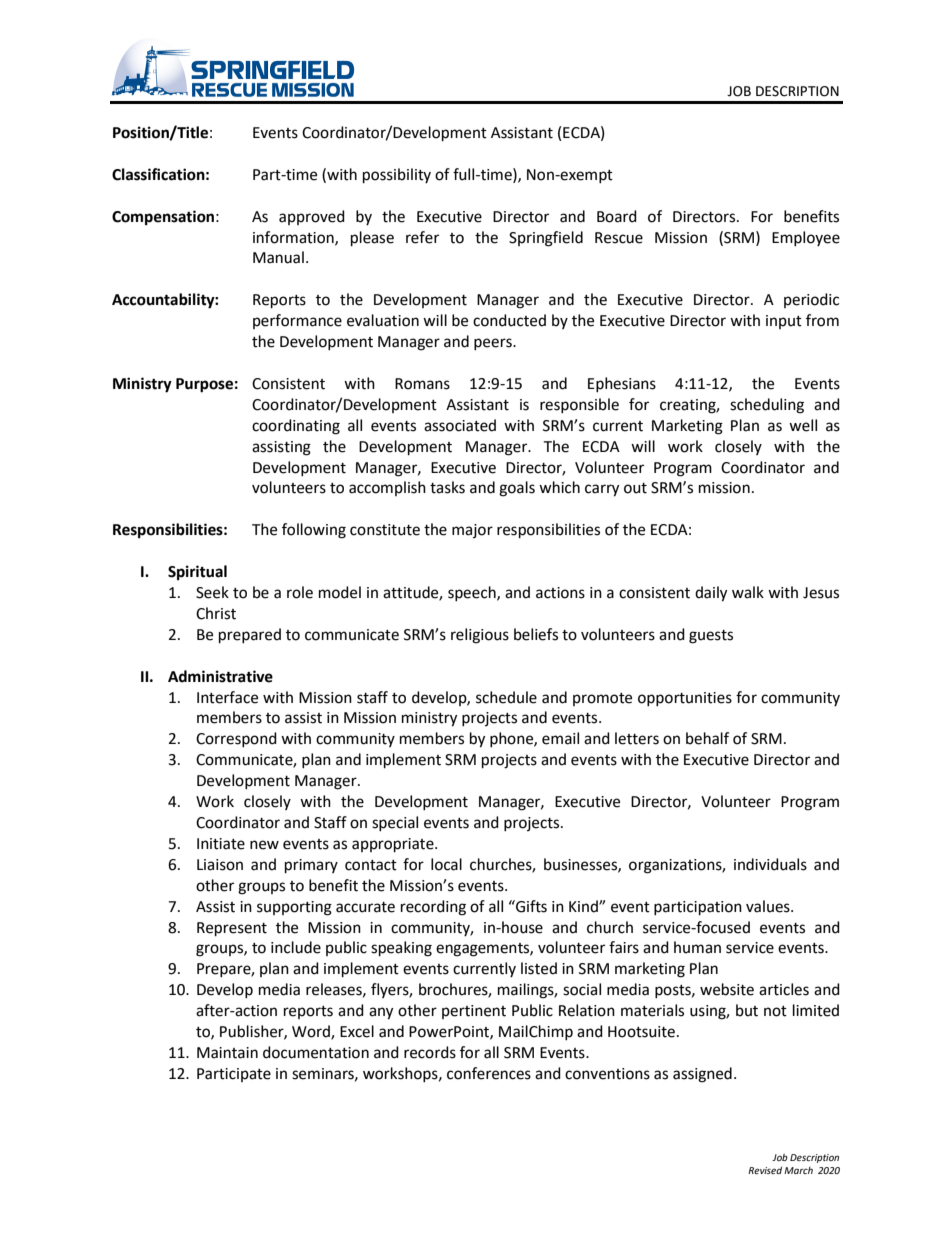 The height and width of the page is (1233, 952). What do you see at coordinates (312, 217) in the page?
I see `approved` at bounding box center [312, 217].
